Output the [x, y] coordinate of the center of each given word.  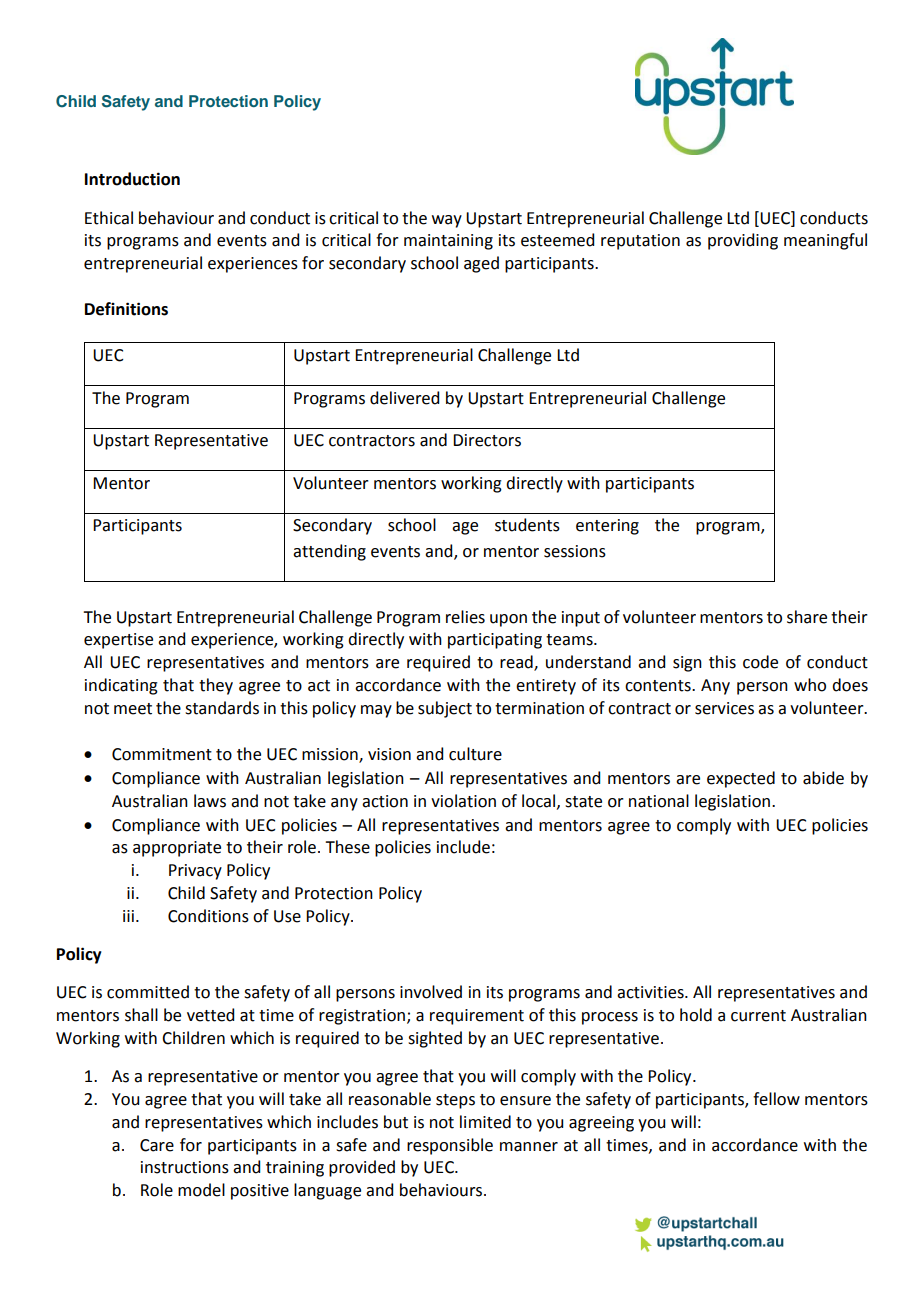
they [216, 686]
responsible [450, 1146]
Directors [487, 440]
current [758, 1016]
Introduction [132, 179]
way [447, 221]
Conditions [208, 916]
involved [431, 992]
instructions [185, 1167]
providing [743, 241]
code [760, 662]
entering [607, 527]
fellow [776, 1099]
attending [329, 552]
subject [445, 709]
